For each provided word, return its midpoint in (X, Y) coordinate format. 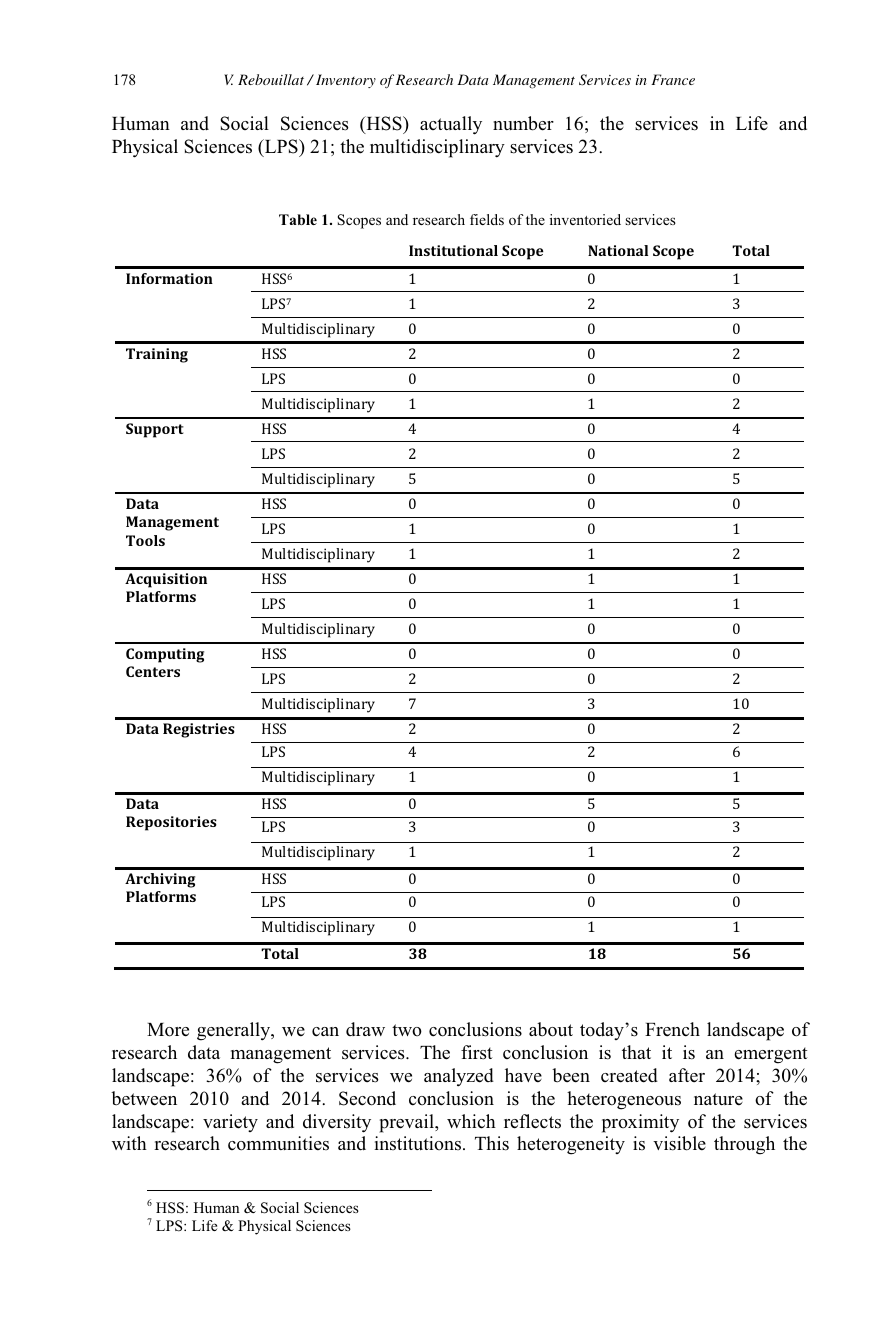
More (168, 1030)
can (325, 1032)
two (407, 1030)
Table (298, 219)
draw (365, 1029)
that (636, 1052)
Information (169, 278)
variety (230, 1123)
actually (451, 125)
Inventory (346, 81)
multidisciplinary (437, 148)
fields (487, 219)
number (523, 123)
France (673, 79)
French (672, 1029)
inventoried (585, 219)
